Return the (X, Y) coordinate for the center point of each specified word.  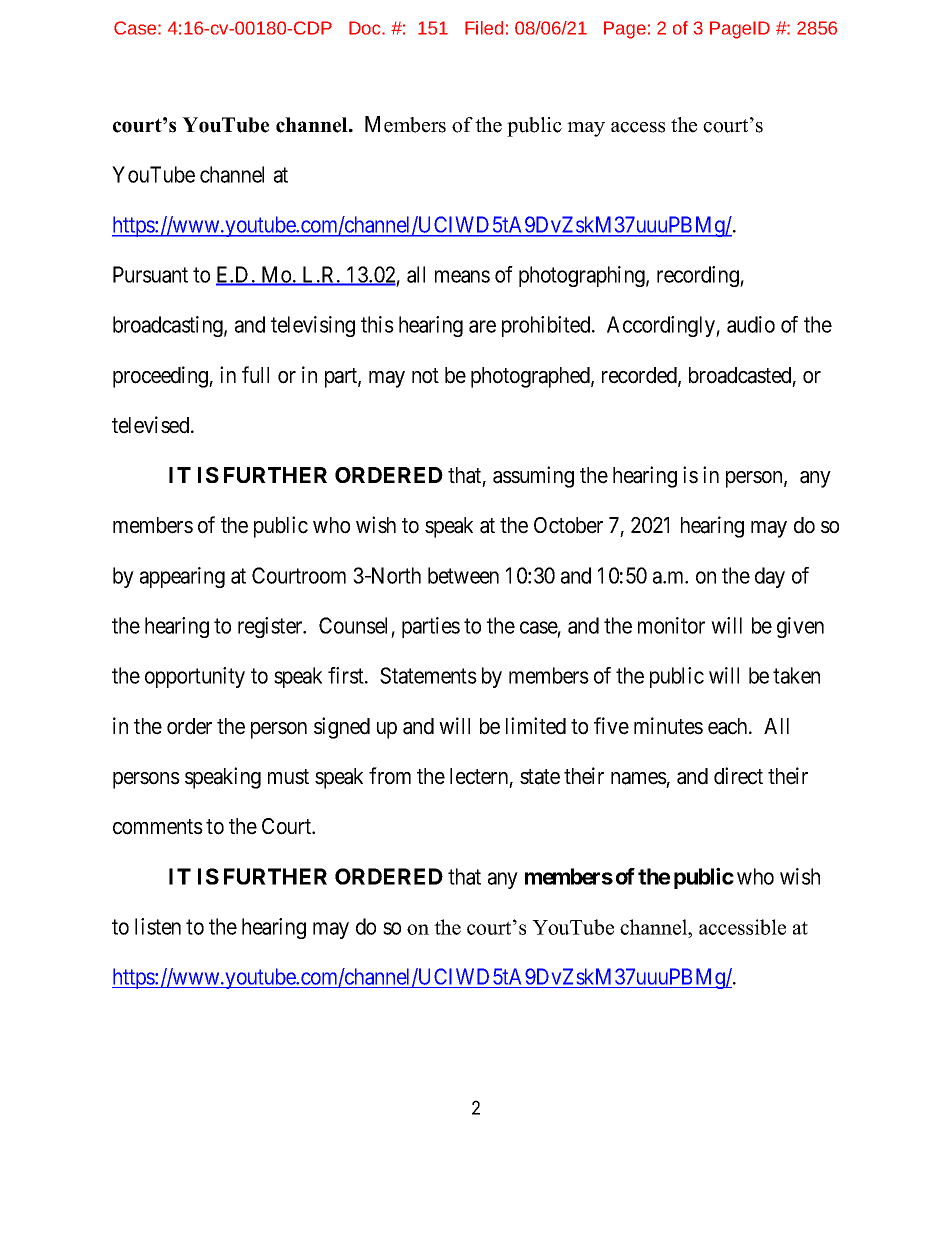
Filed (484, 28)
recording (699, 276)
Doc (366, 28)
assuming (533, 477)
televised (152, 425)
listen (158, 926)
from (390, 776)
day (770, 577)
